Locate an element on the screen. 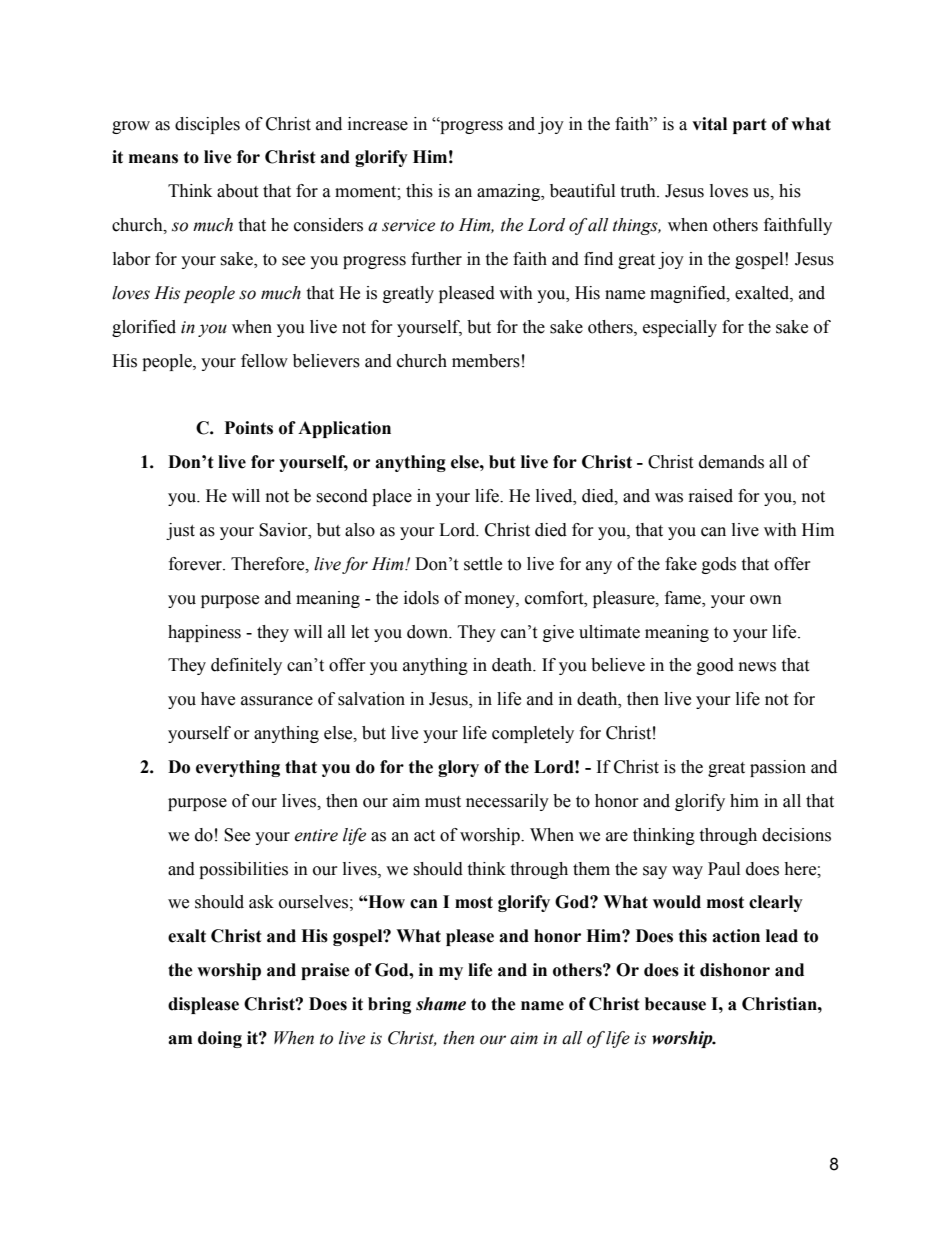  shame is located at coordinates (441, 1004).
